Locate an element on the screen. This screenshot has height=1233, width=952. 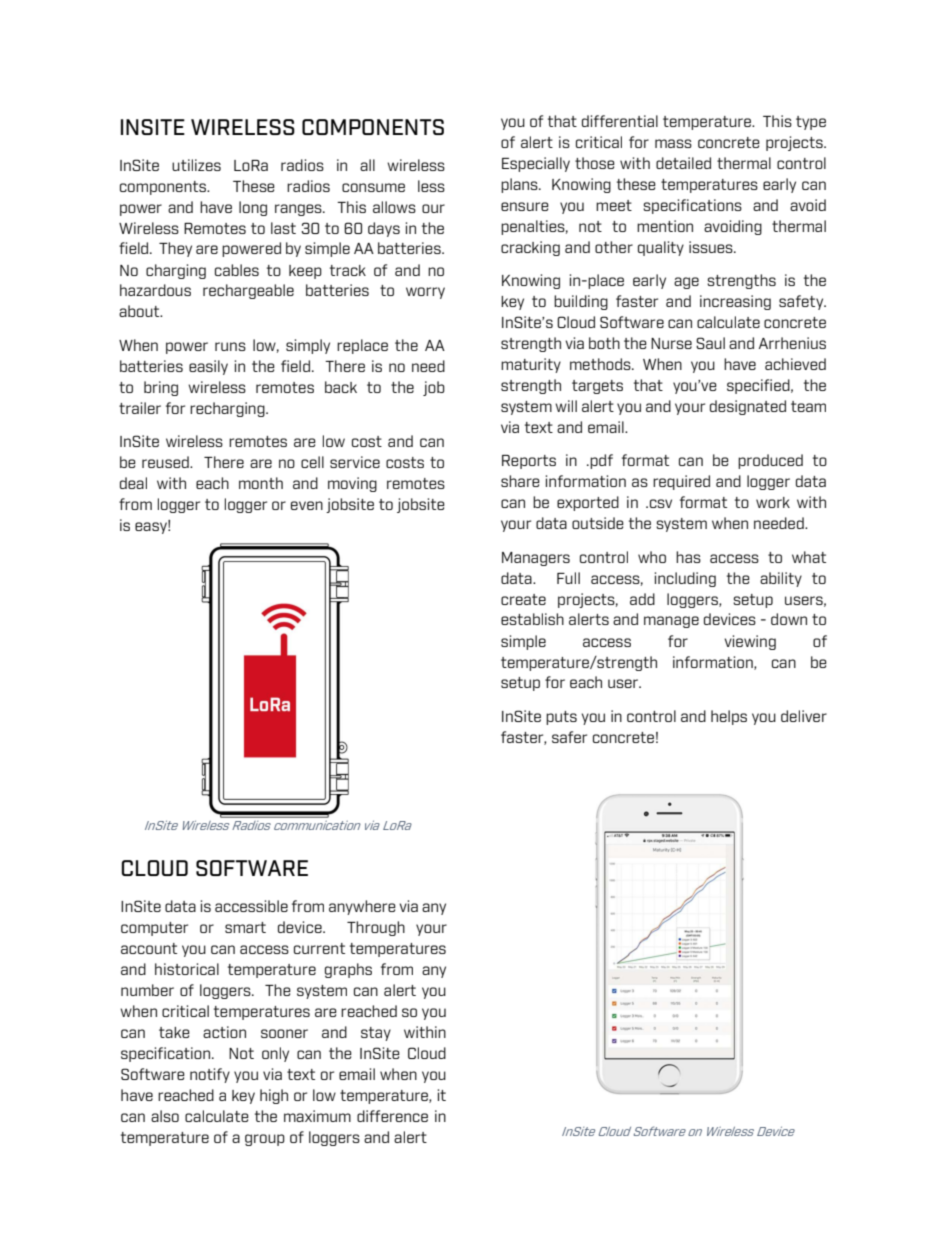
stay is located at coordinates (376, 1034).
